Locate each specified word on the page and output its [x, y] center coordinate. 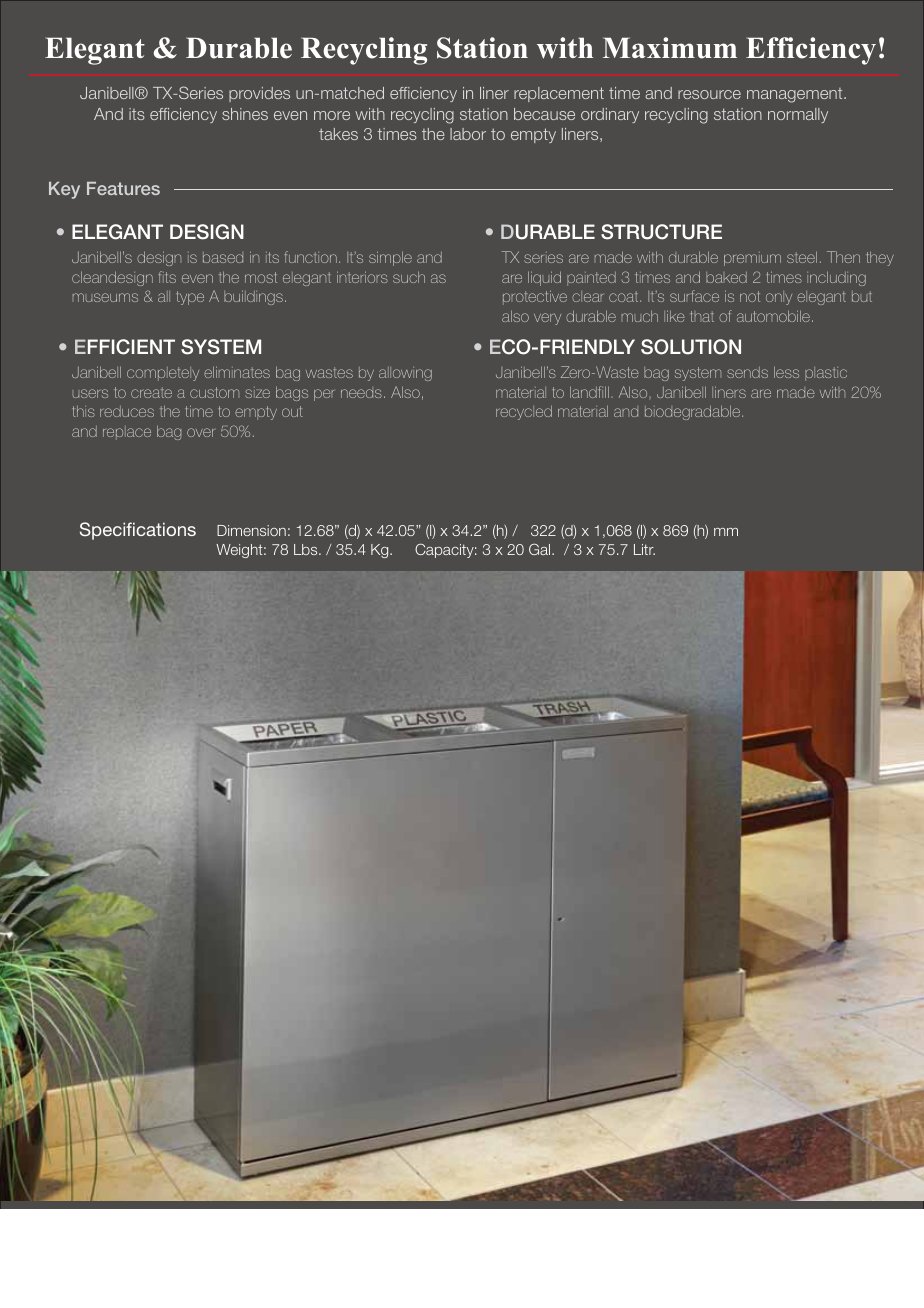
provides [259, 94]
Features [123, 188]
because [544, 114]
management [796, 95]
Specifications [138, 531]
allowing [405, 374]
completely [163, 374]
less [786, 372]
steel [802, 257]
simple [390, 258]
